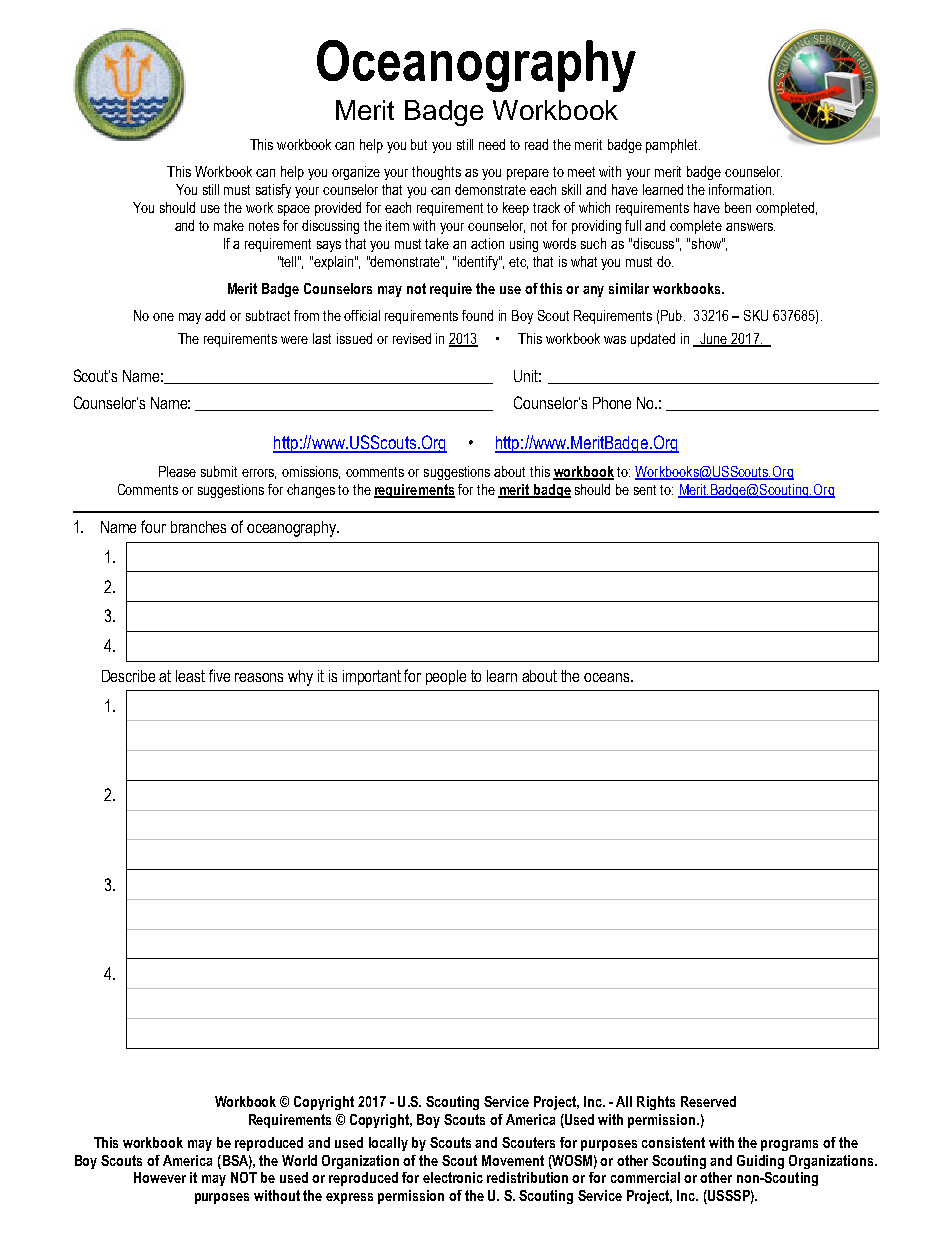 This screenshot has width=952, height=1233. Describe the element at coordinates (198, 527) in the screenshot. I see `branches` at that location.
